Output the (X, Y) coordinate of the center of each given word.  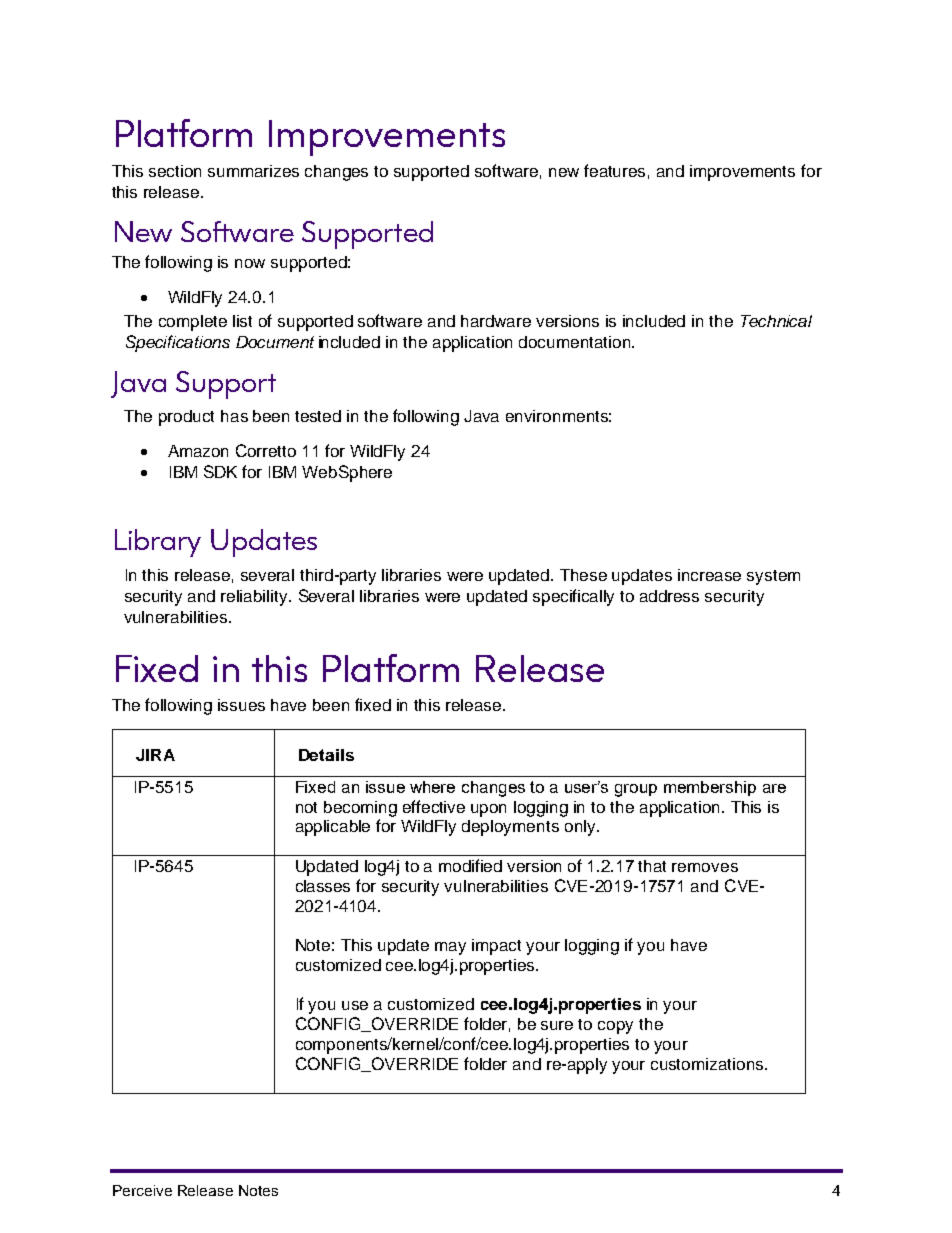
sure (557, 1025)
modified (470, 865)
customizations (708, 1064)
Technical (776, 321)
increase (709, 575)
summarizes (253, 171)
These (583, 575)
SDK (220, 471)
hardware (496, 321)
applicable (333, 828)
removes (705, 867)
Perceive (142, 1190)
